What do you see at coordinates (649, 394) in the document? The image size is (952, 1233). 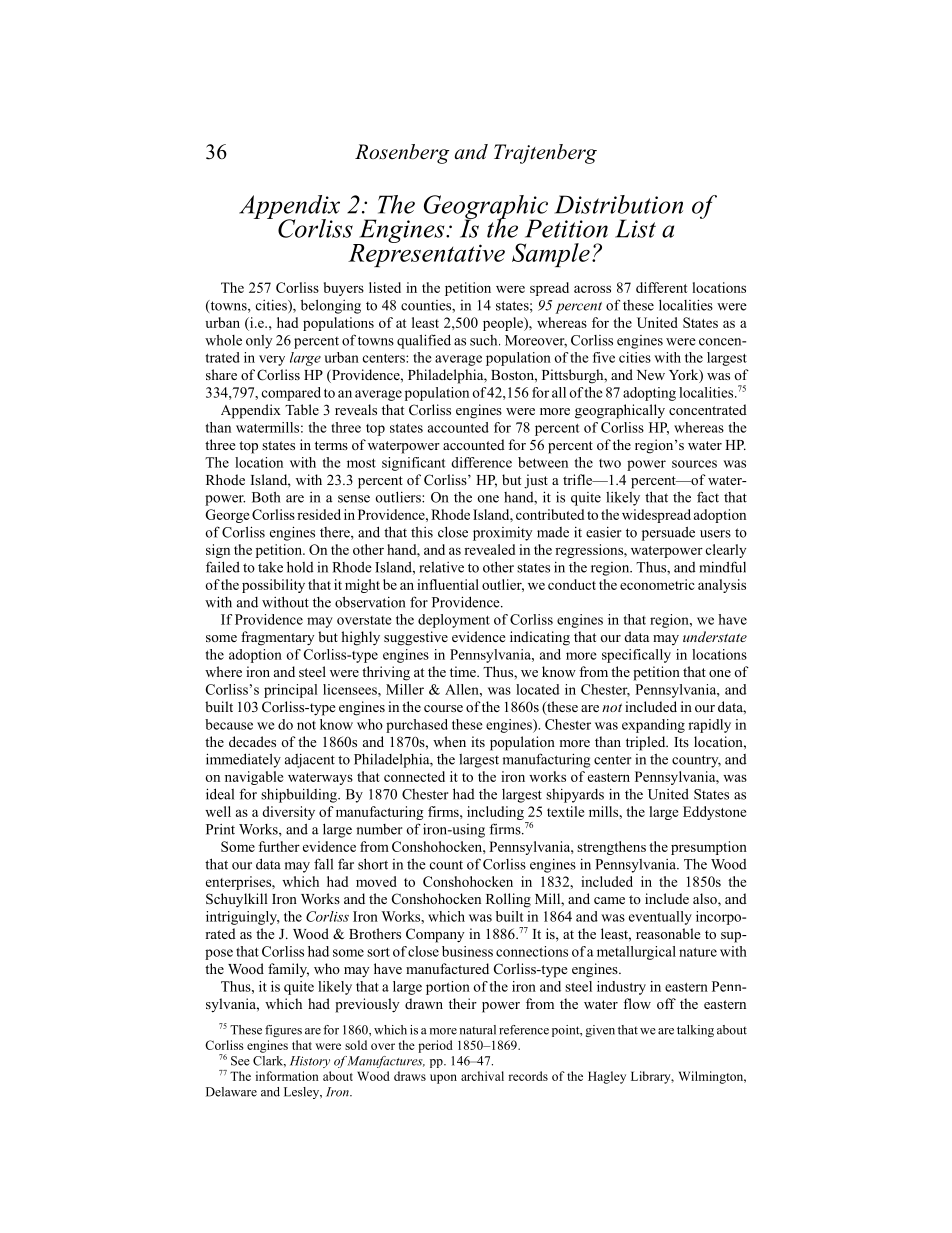 I see `adopting` at bounding box center [649, 394].
